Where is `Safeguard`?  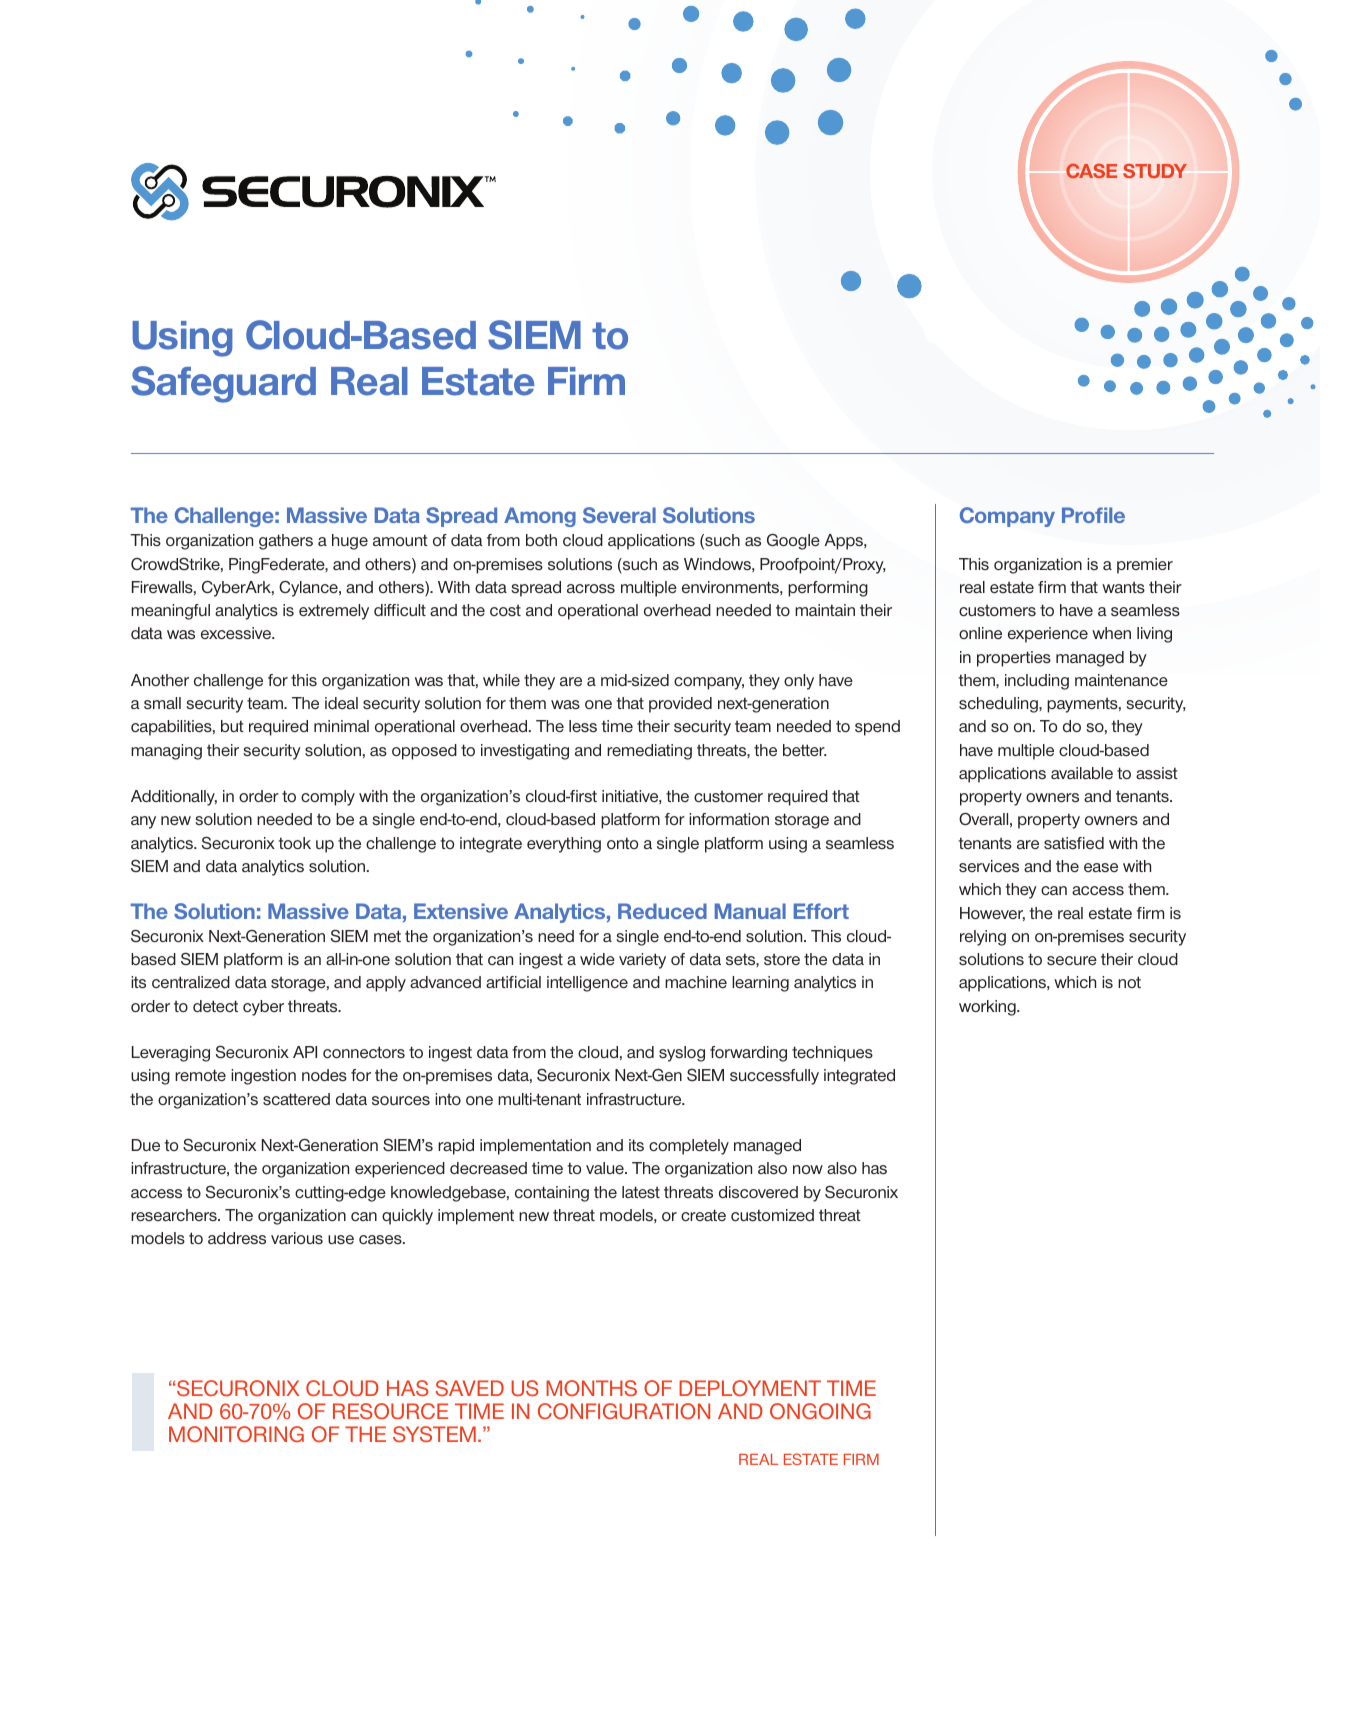 Safeguard is located at coordinates (223, 384).
